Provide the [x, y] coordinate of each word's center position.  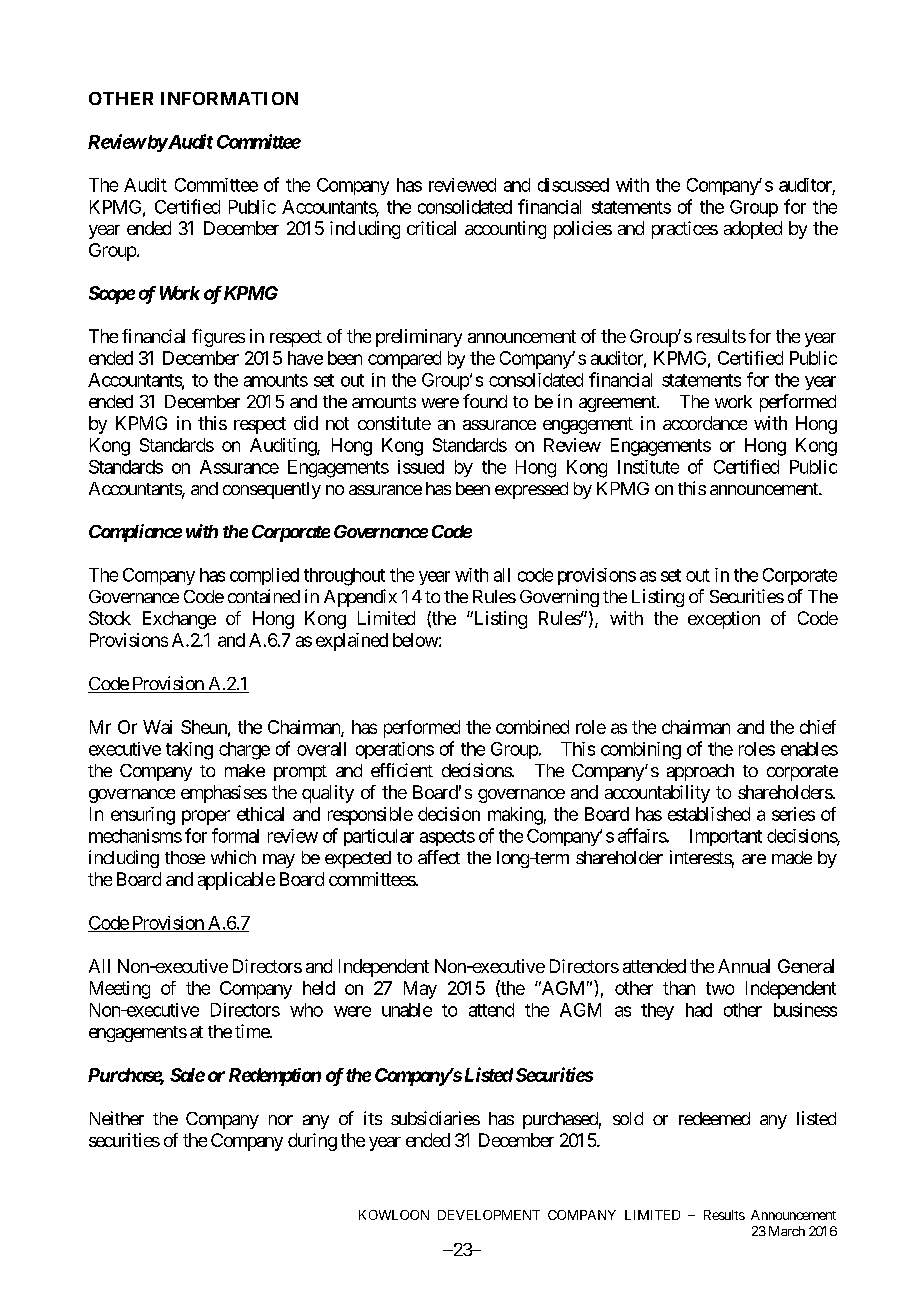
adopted [753, 230]
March [787, 1231]
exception [724, 620]
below [415, 640]
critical [431, 228]
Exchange [179, 620]
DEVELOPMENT [489, 1215]
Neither [117, 1118]
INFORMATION [229, 98]
